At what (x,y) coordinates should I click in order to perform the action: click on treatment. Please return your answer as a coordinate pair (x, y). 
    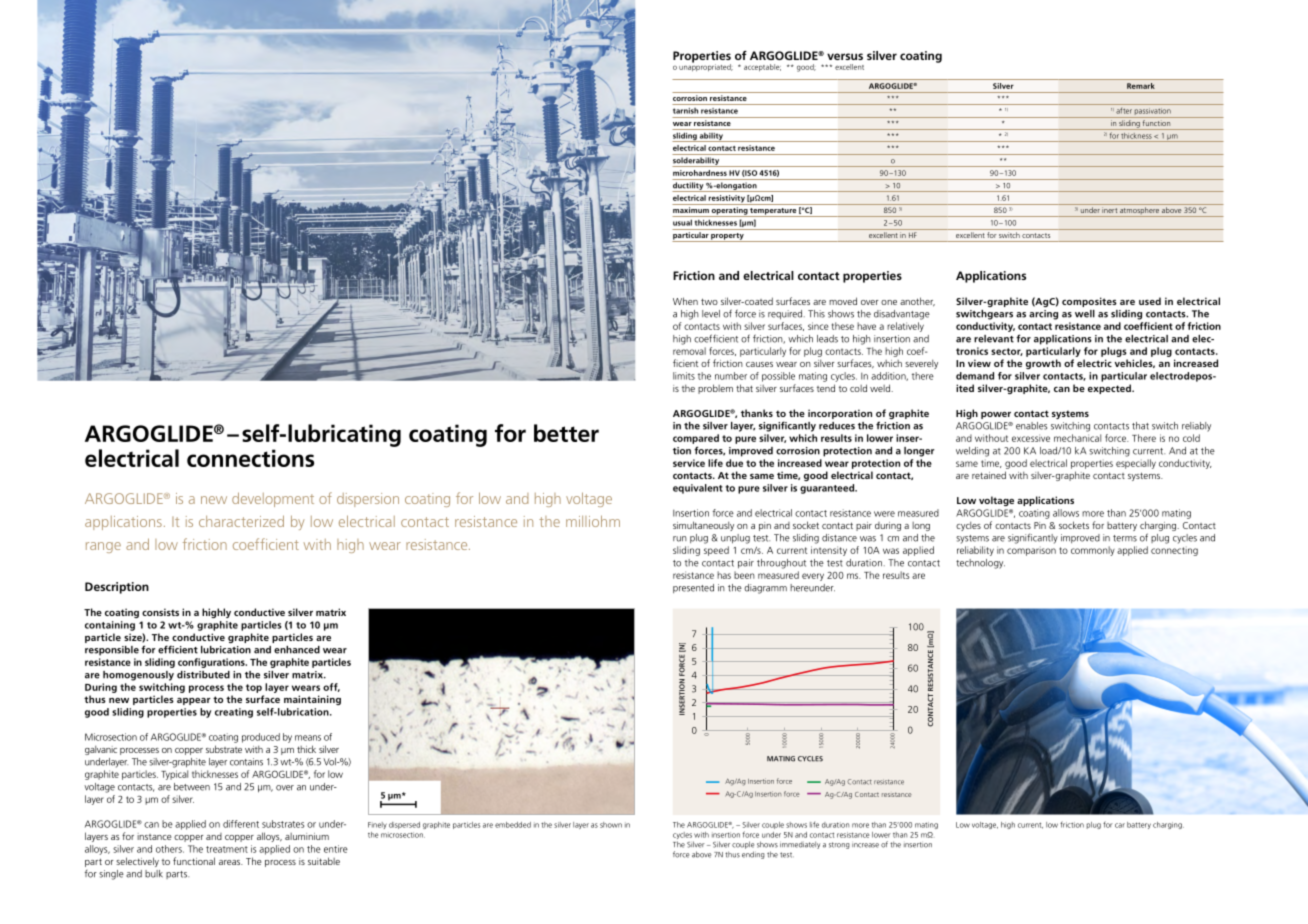
    Looking at the image, I should click on (227, 849).
